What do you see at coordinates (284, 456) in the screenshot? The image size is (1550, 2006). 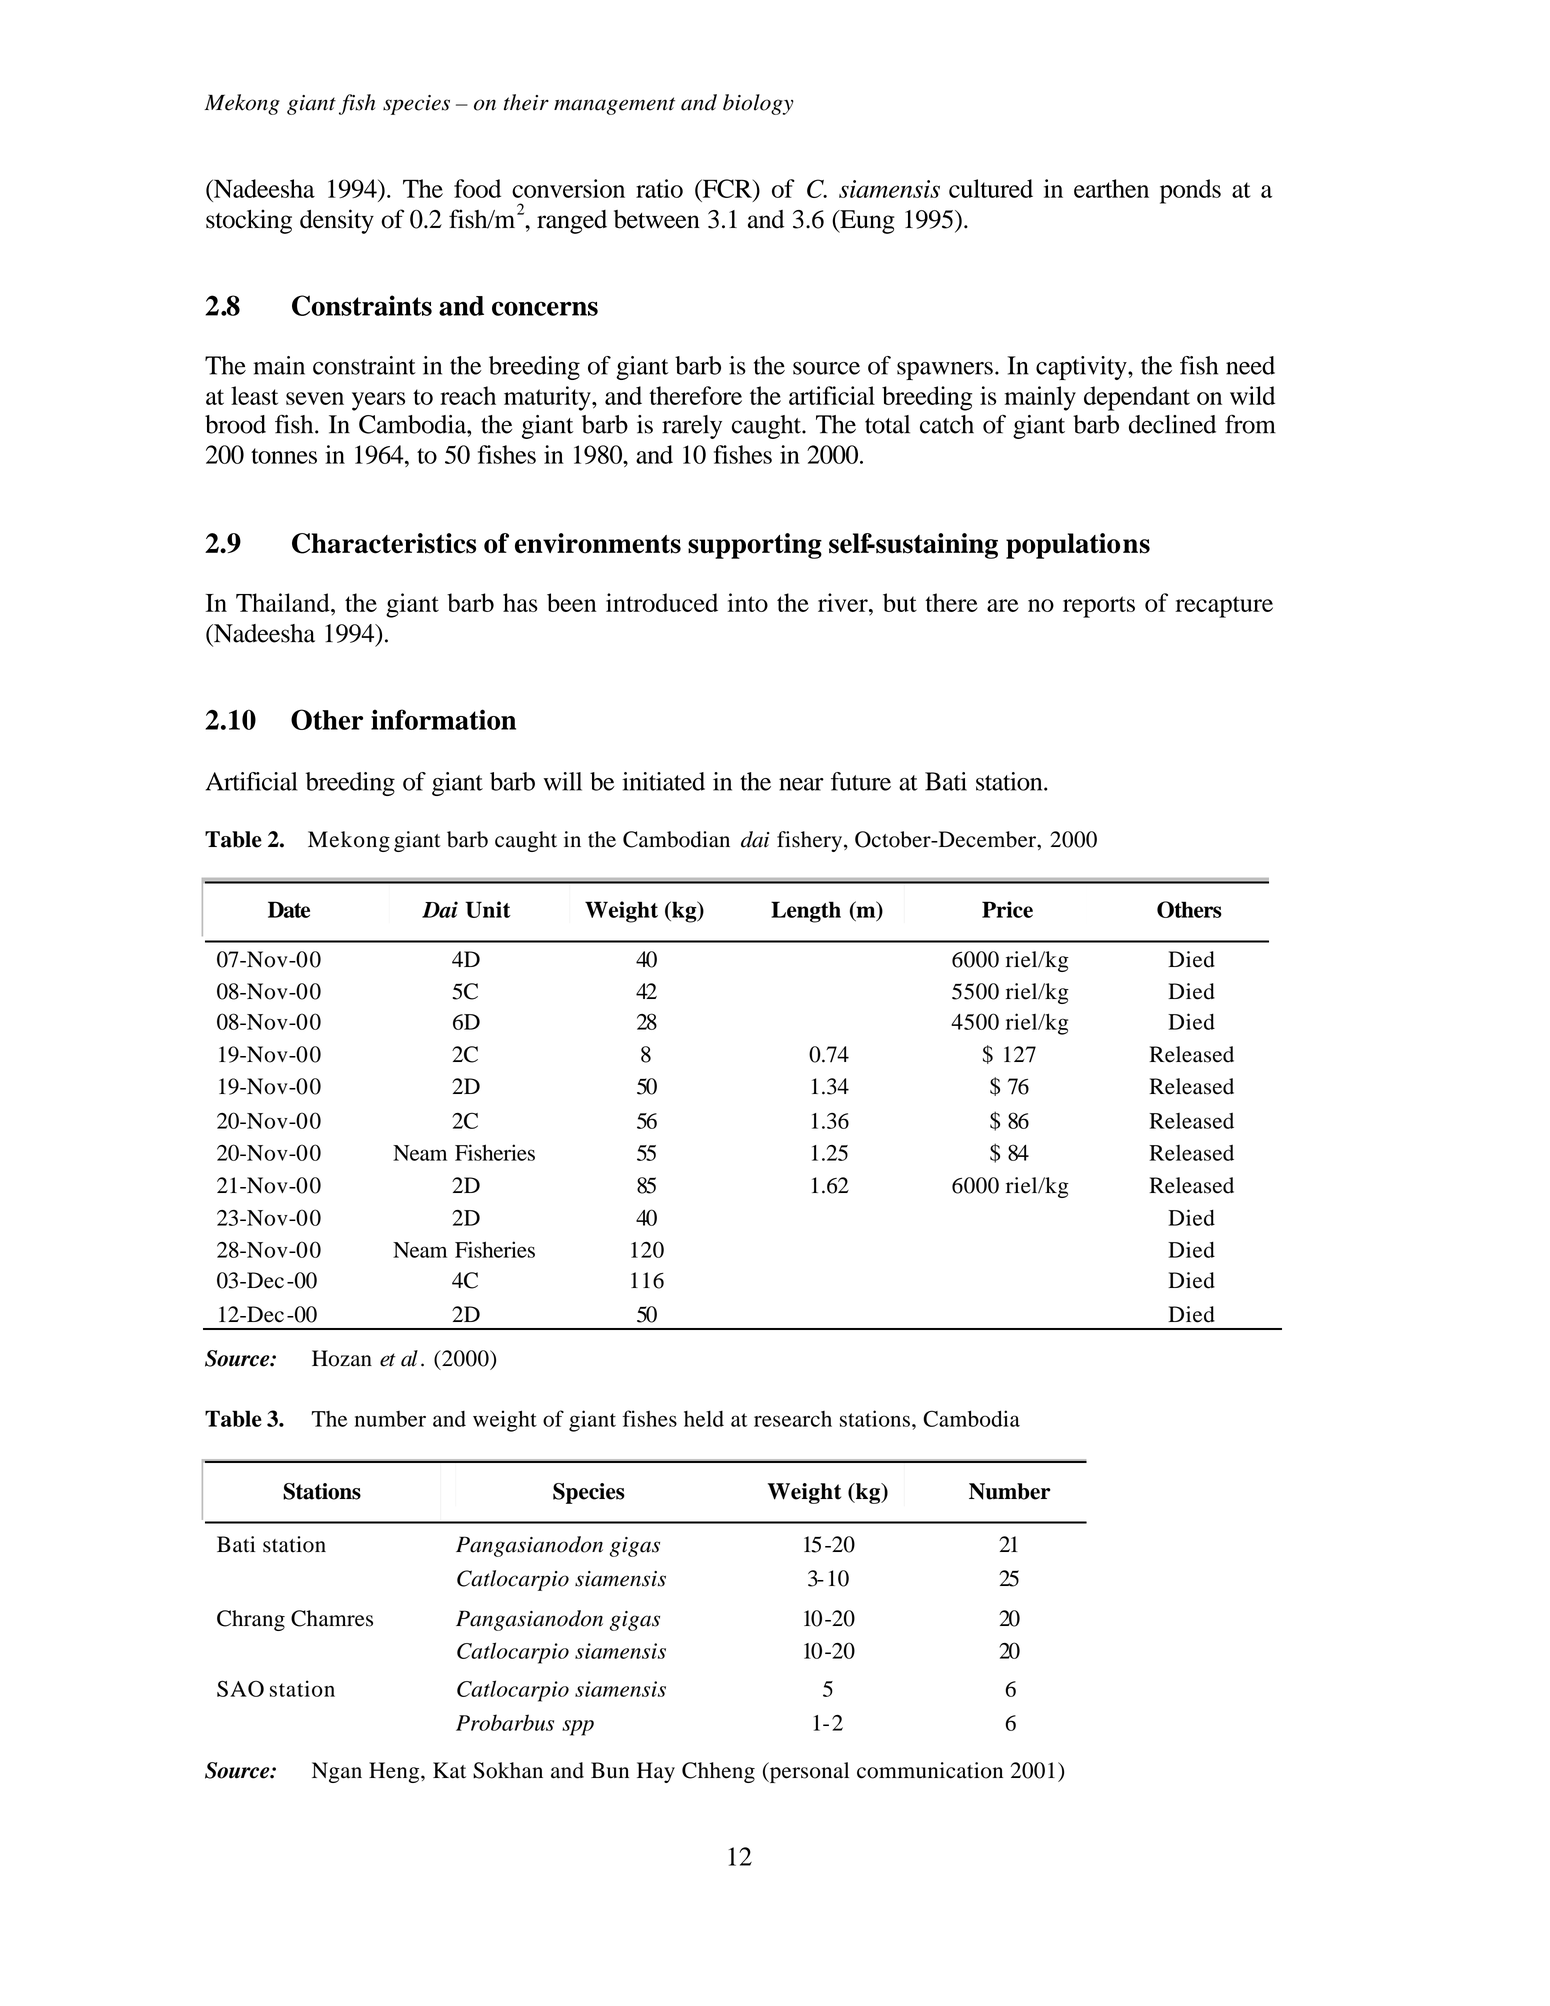 I see `tonnes` at bounding box center [284, 456].
